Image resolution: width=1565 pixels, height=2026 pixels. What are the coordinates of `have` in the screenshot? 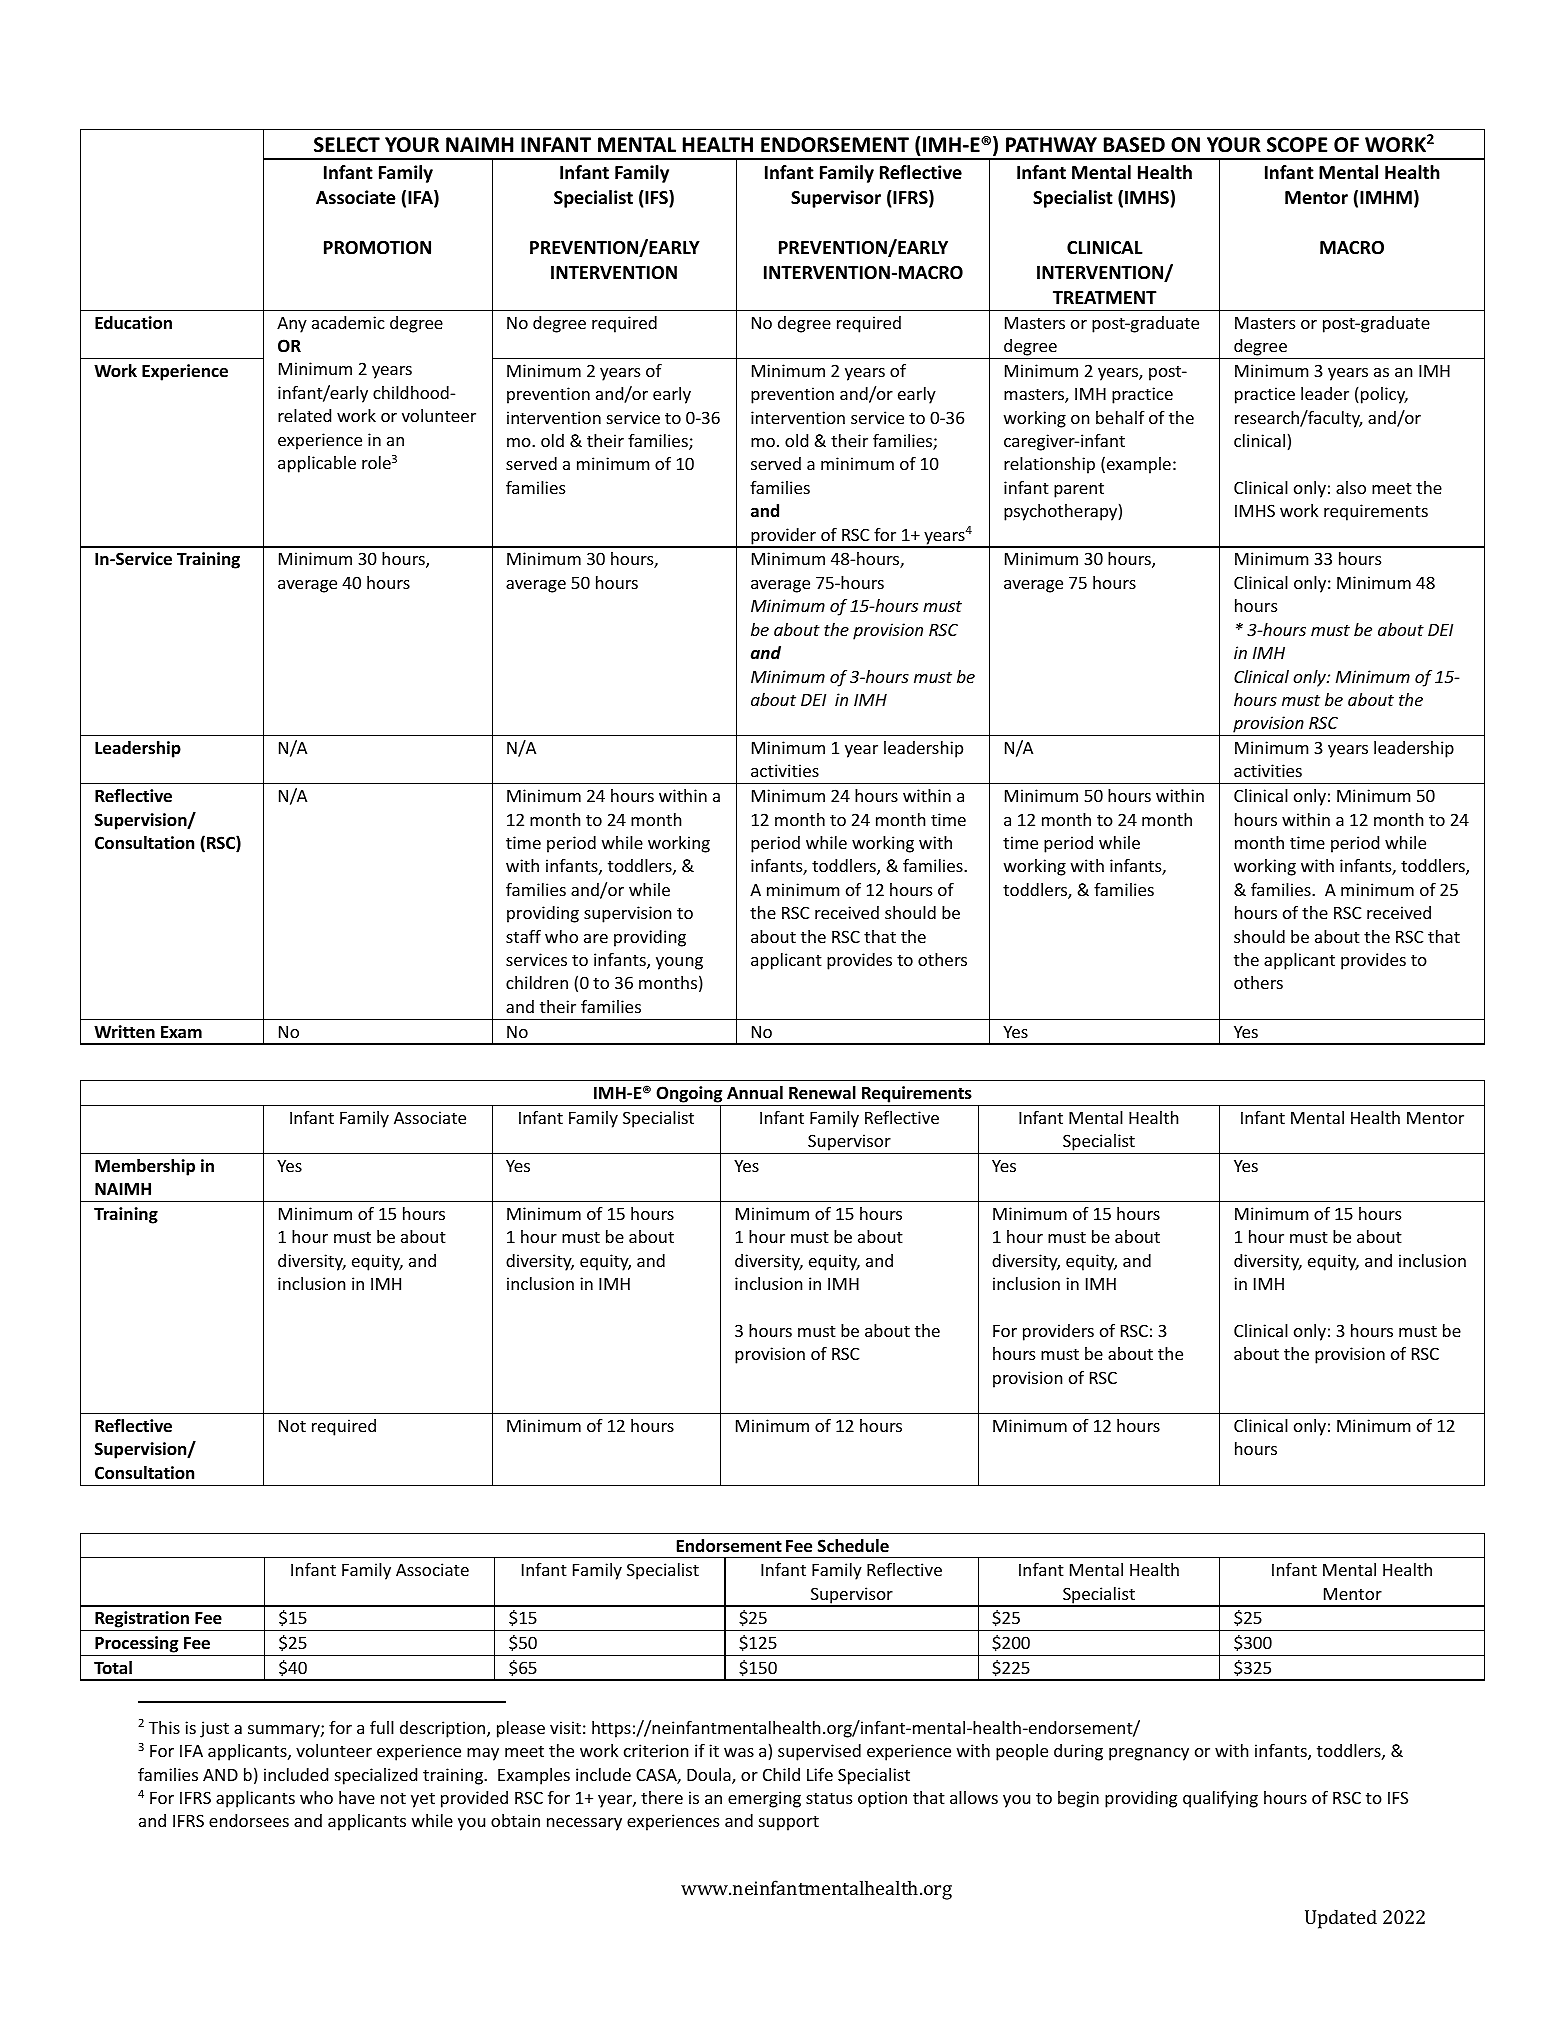 It's located at (357, 1797).
